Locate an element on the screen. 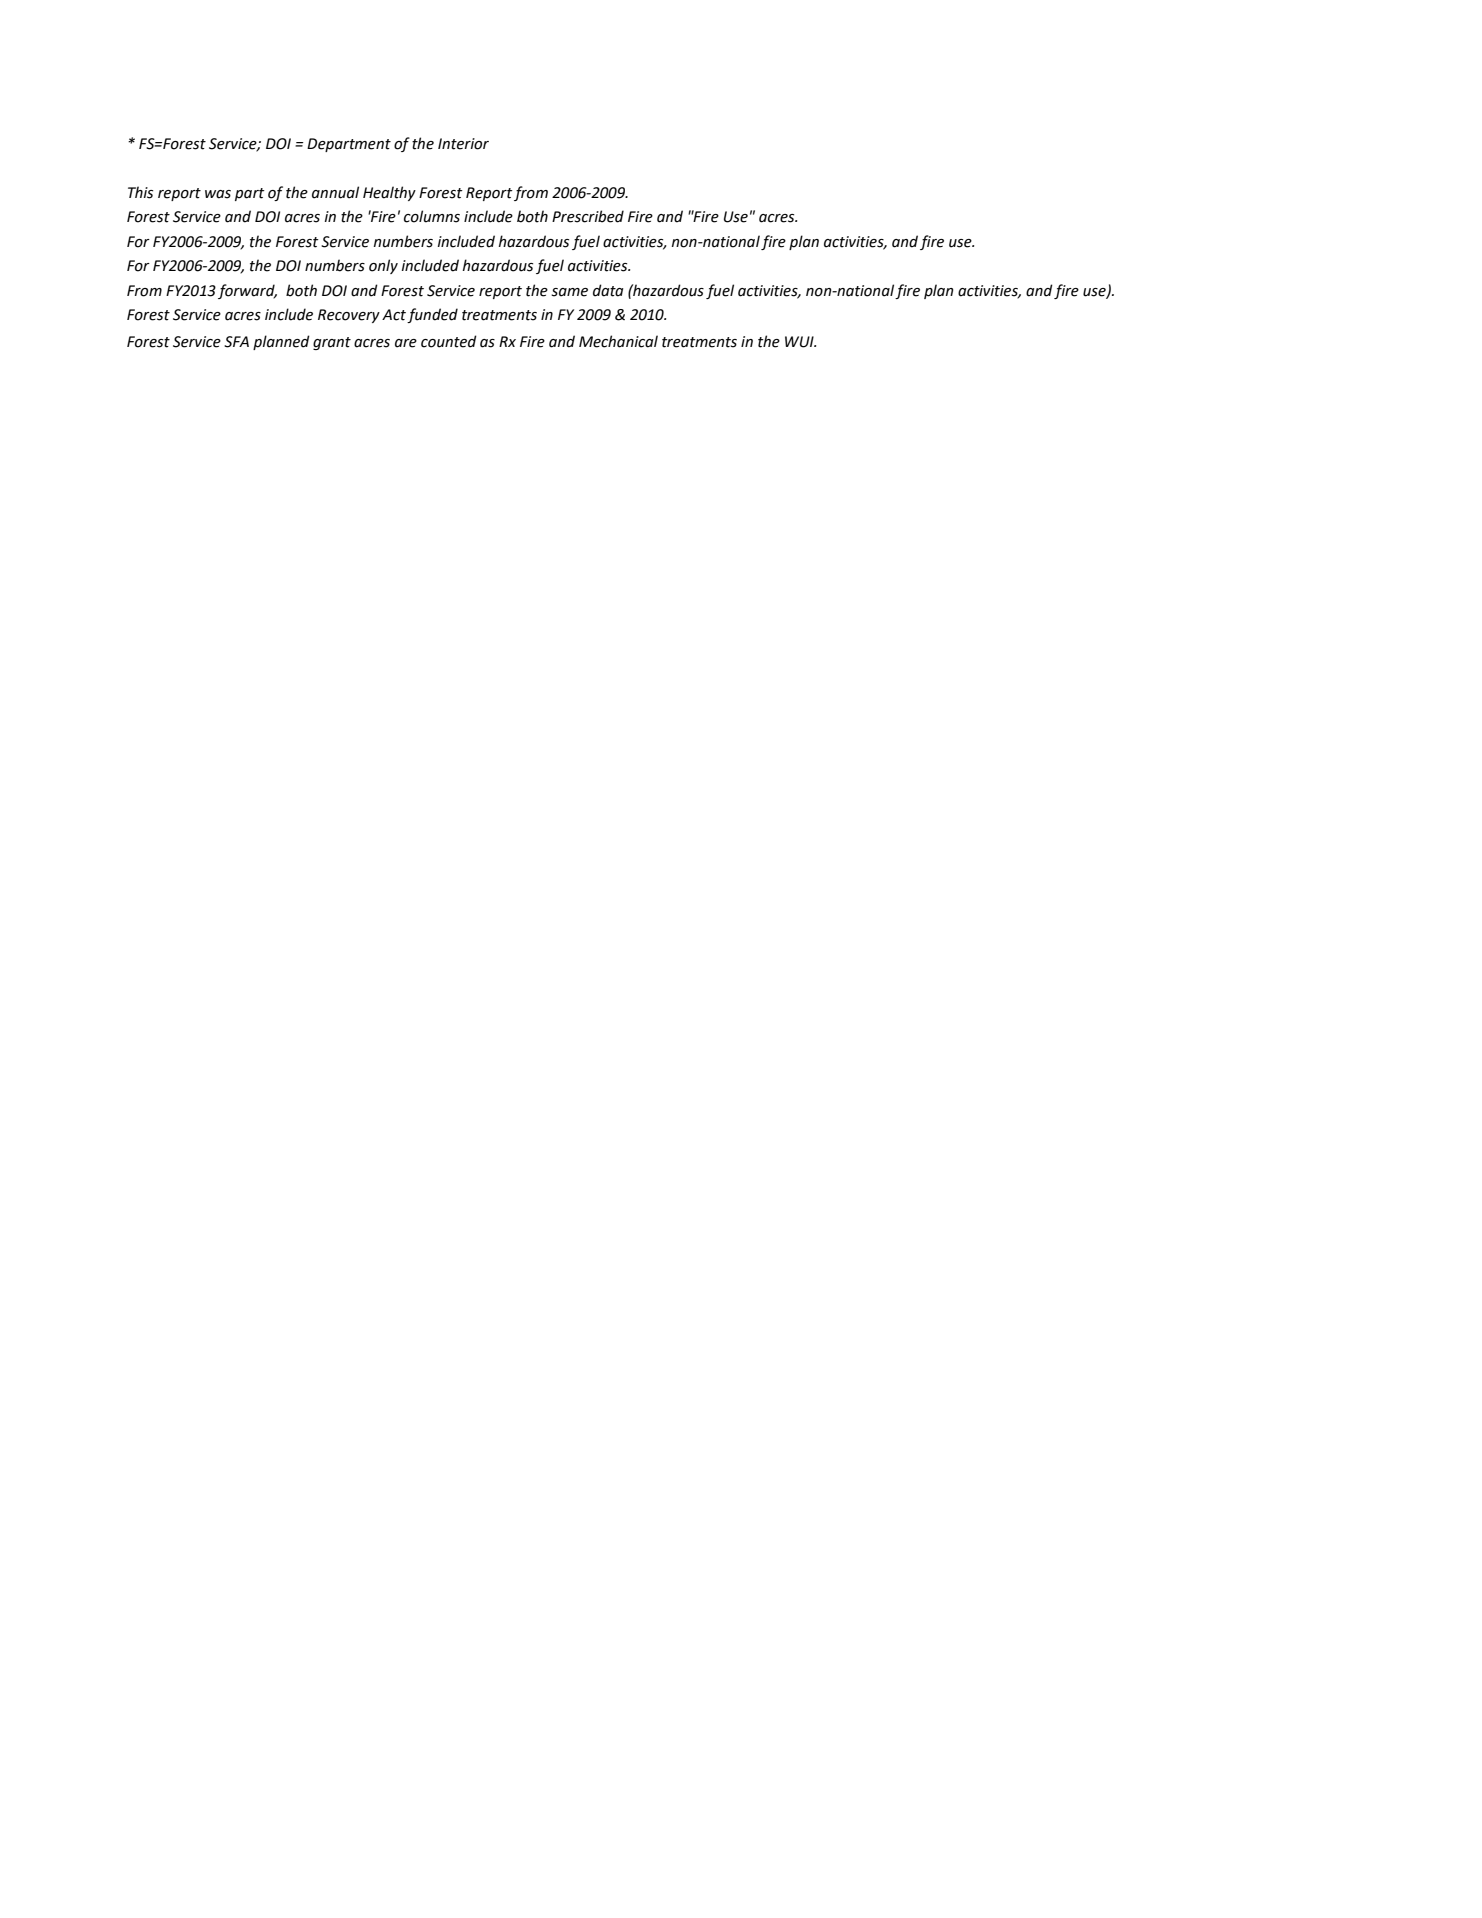 The image size is (1482, 1918). Healthy is located at coordinates (389, 193).
